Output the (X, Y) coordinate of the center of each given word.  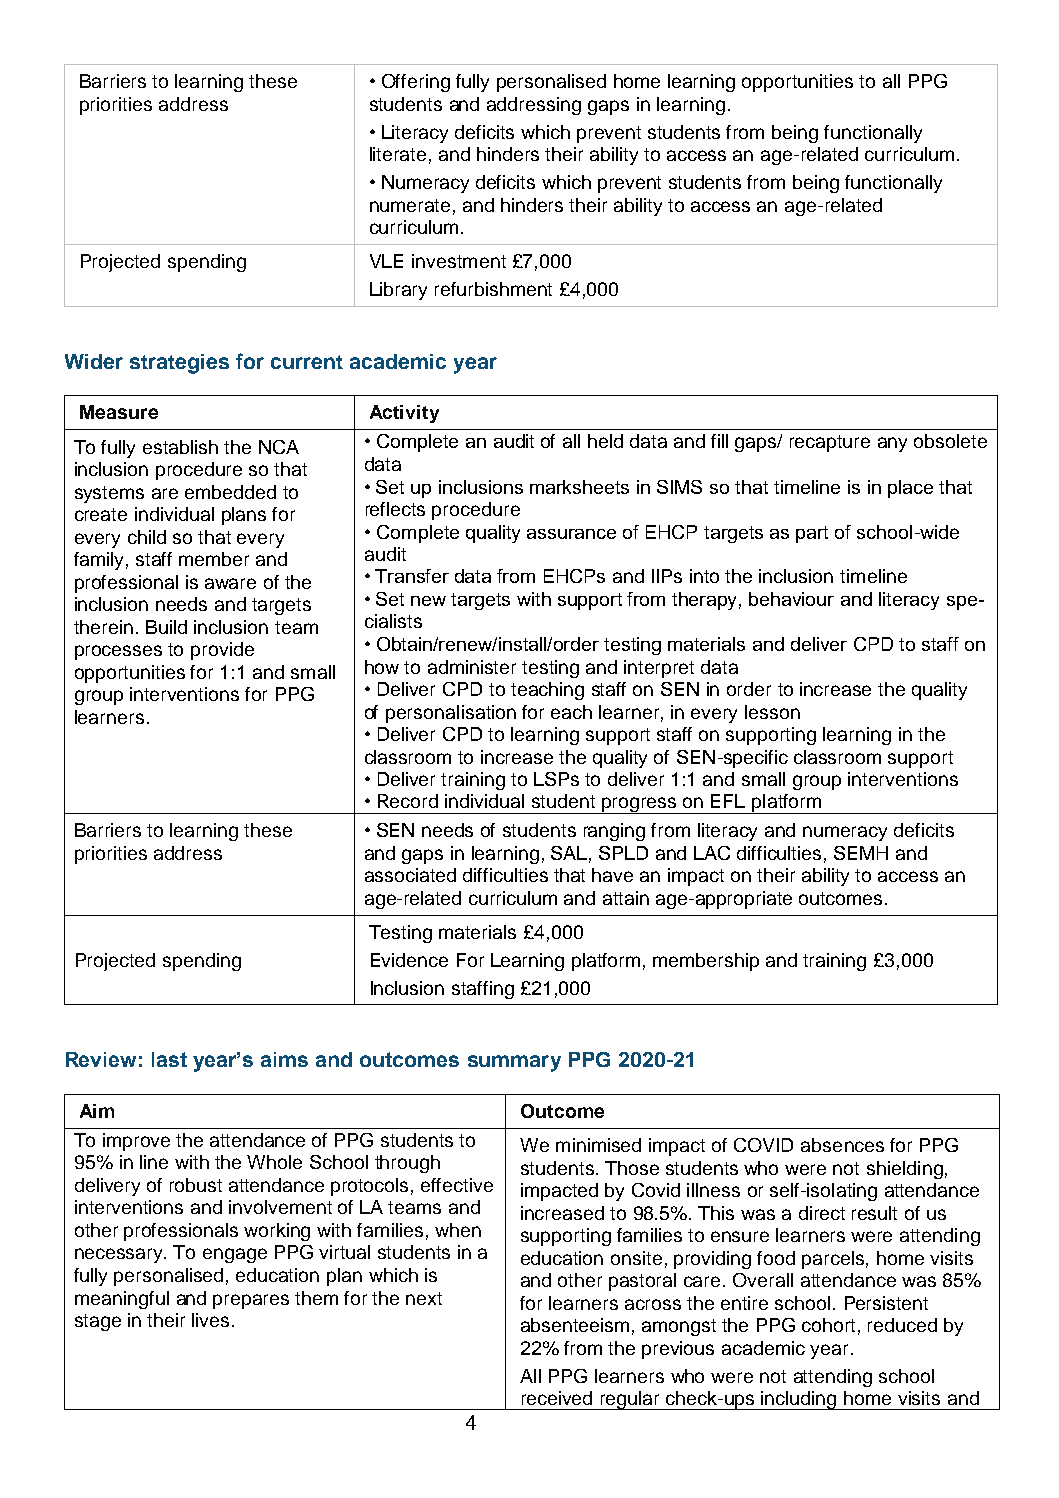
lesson (772, 712)
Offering (416, 83)
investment (459, 261)
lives (210, 1320)
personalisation (451, 714)
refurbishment (493, 289)
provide (222, 651)
